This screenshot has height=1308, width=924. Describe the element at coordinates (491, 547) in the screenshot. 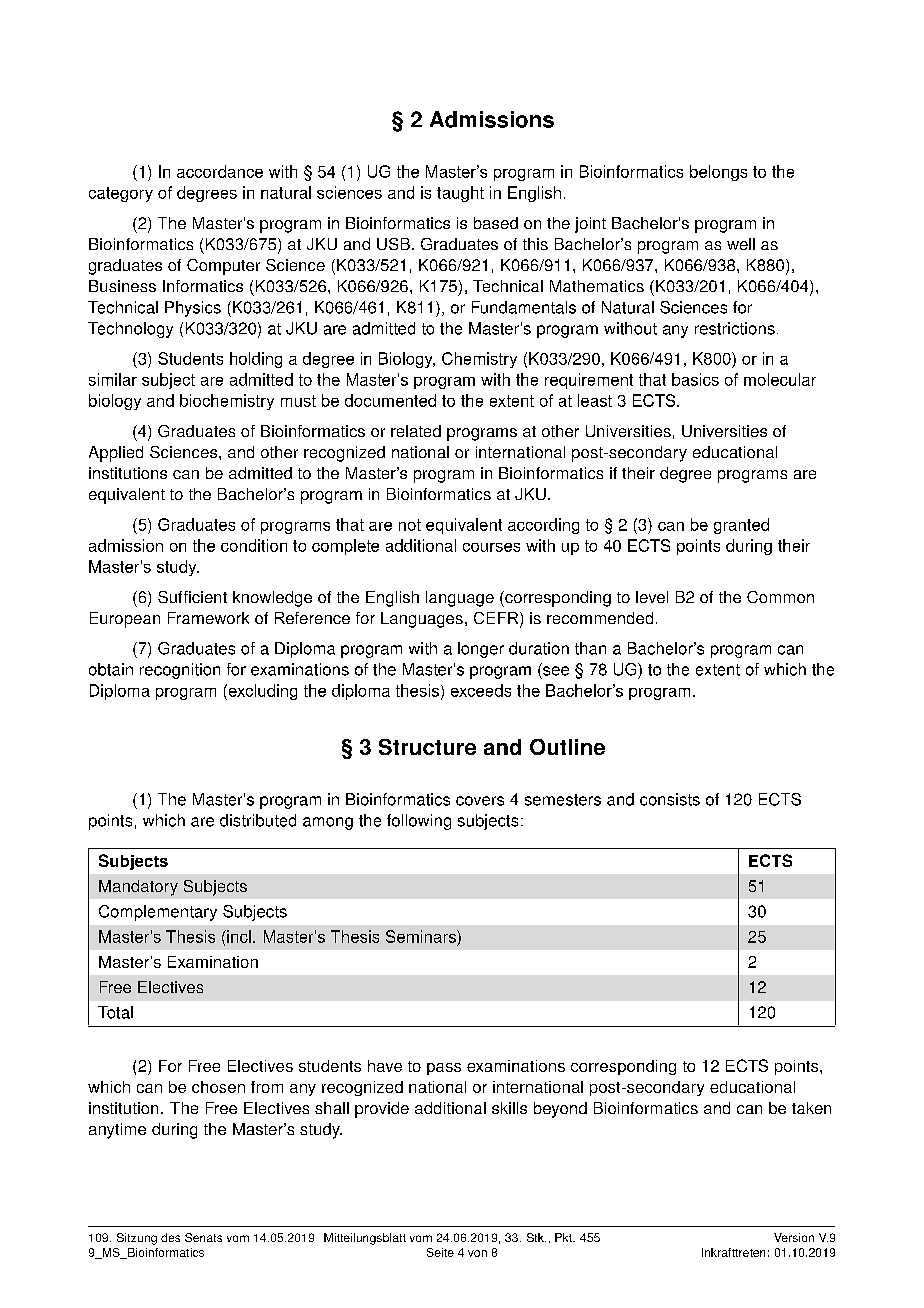

I see `courses` at that location.
